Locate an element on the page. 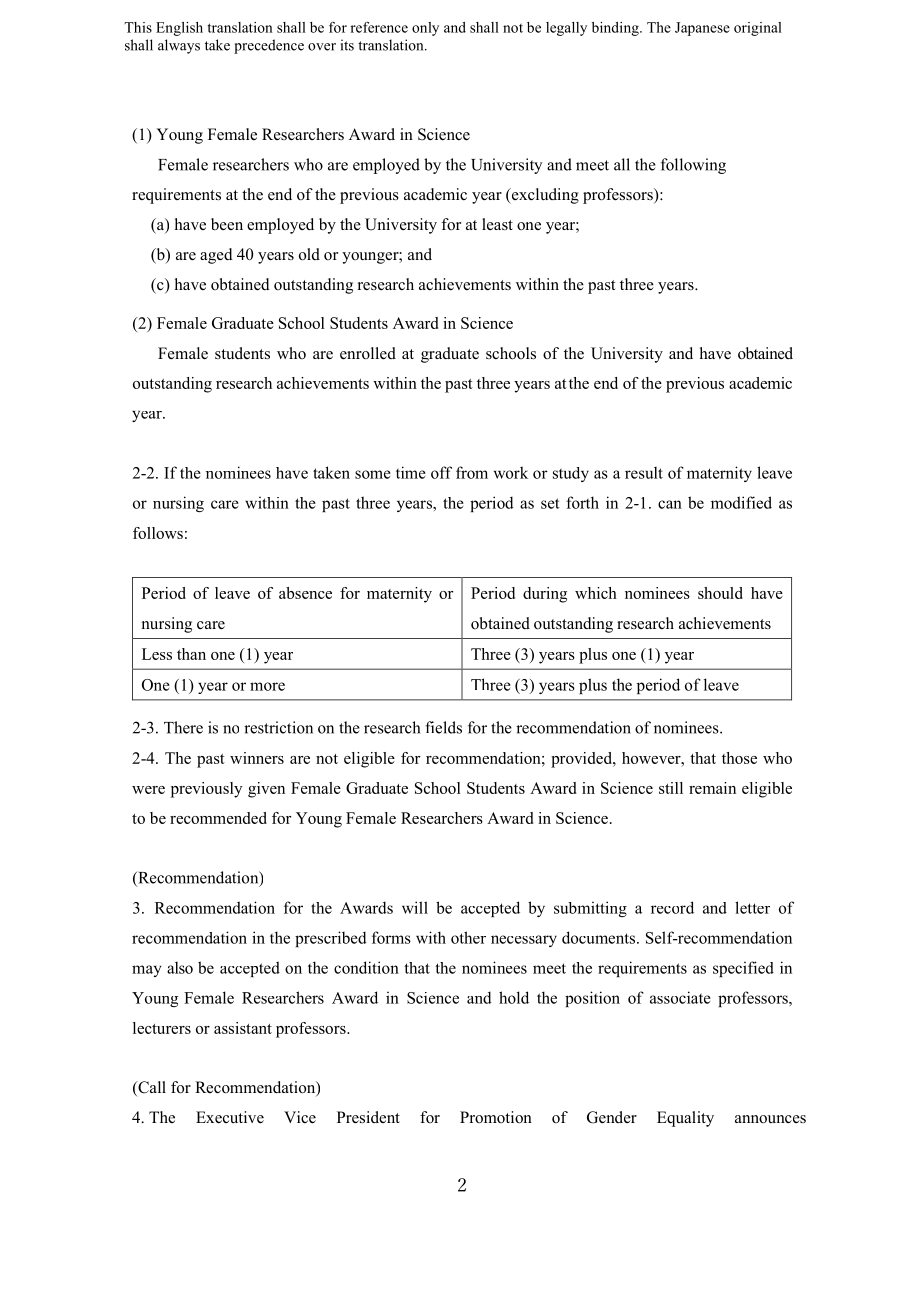  fields is located at coordinates (443, 727).
